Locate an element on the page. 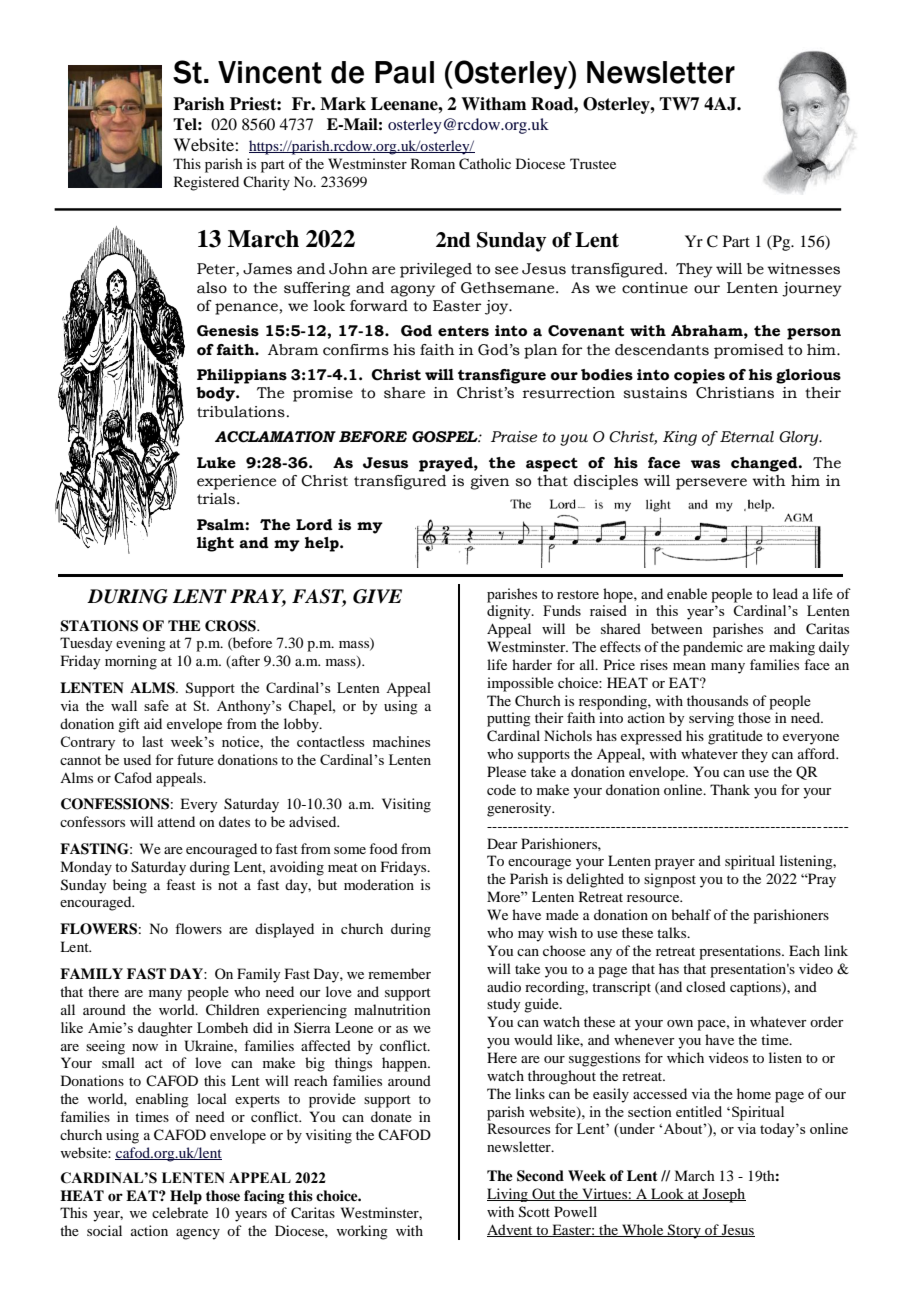 This page has width=924, height=1308. celebrate is located at coordinates (180, 1212).
